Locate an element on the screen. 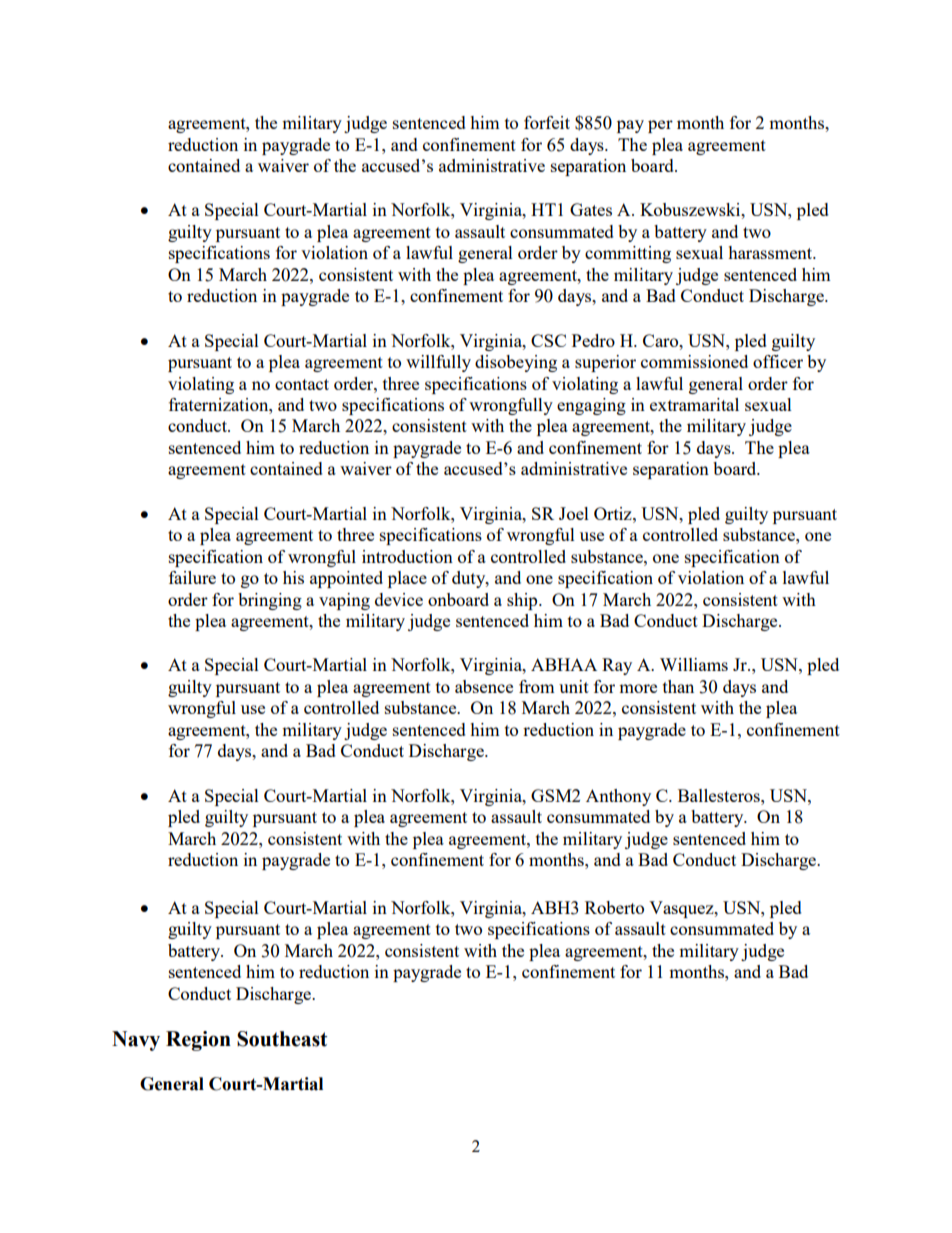  extramarital is located at coordinates (694, 404).
